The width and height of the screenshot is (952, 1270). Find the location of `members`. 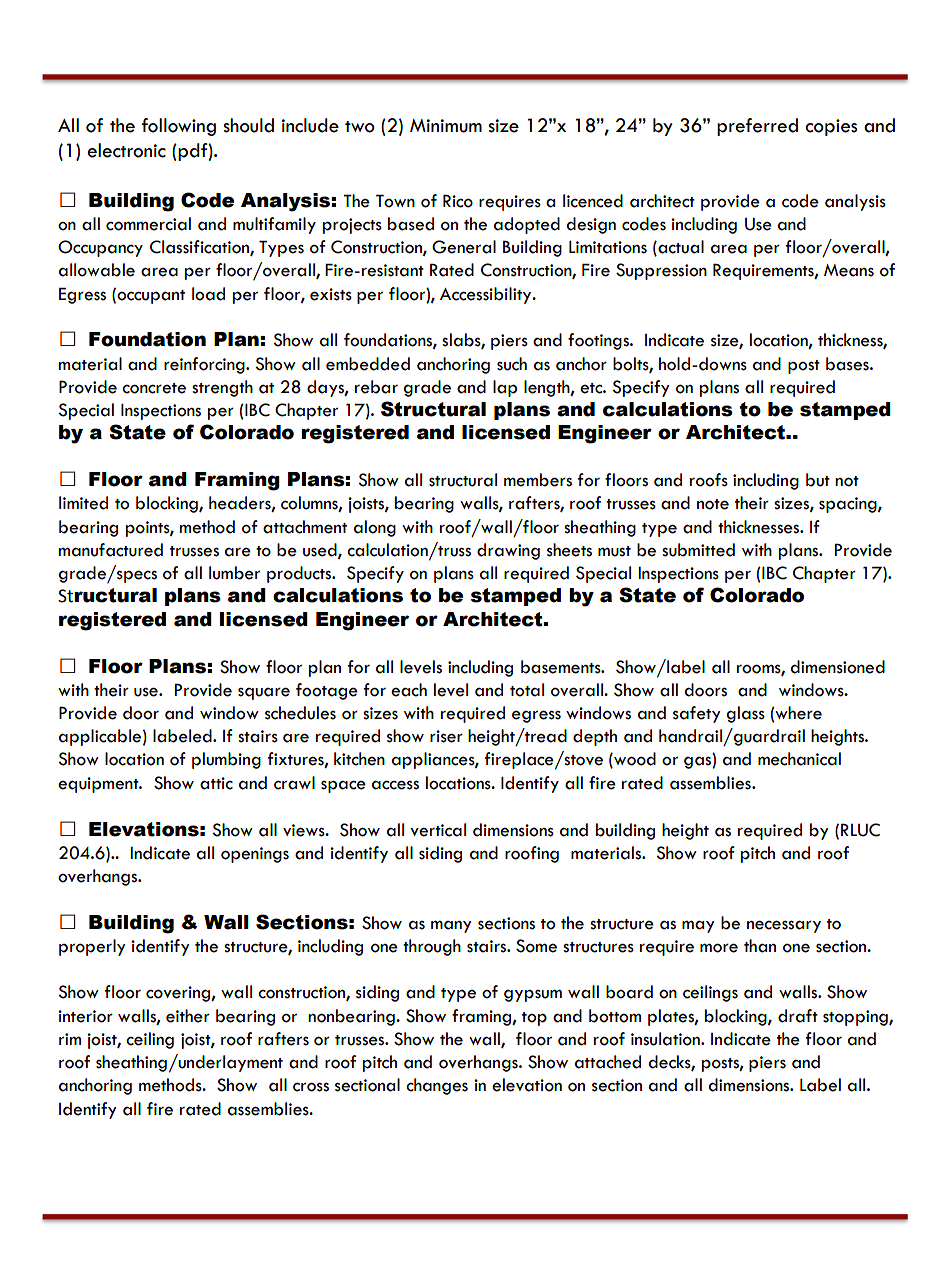

members is located at coordinates (538, 480).
